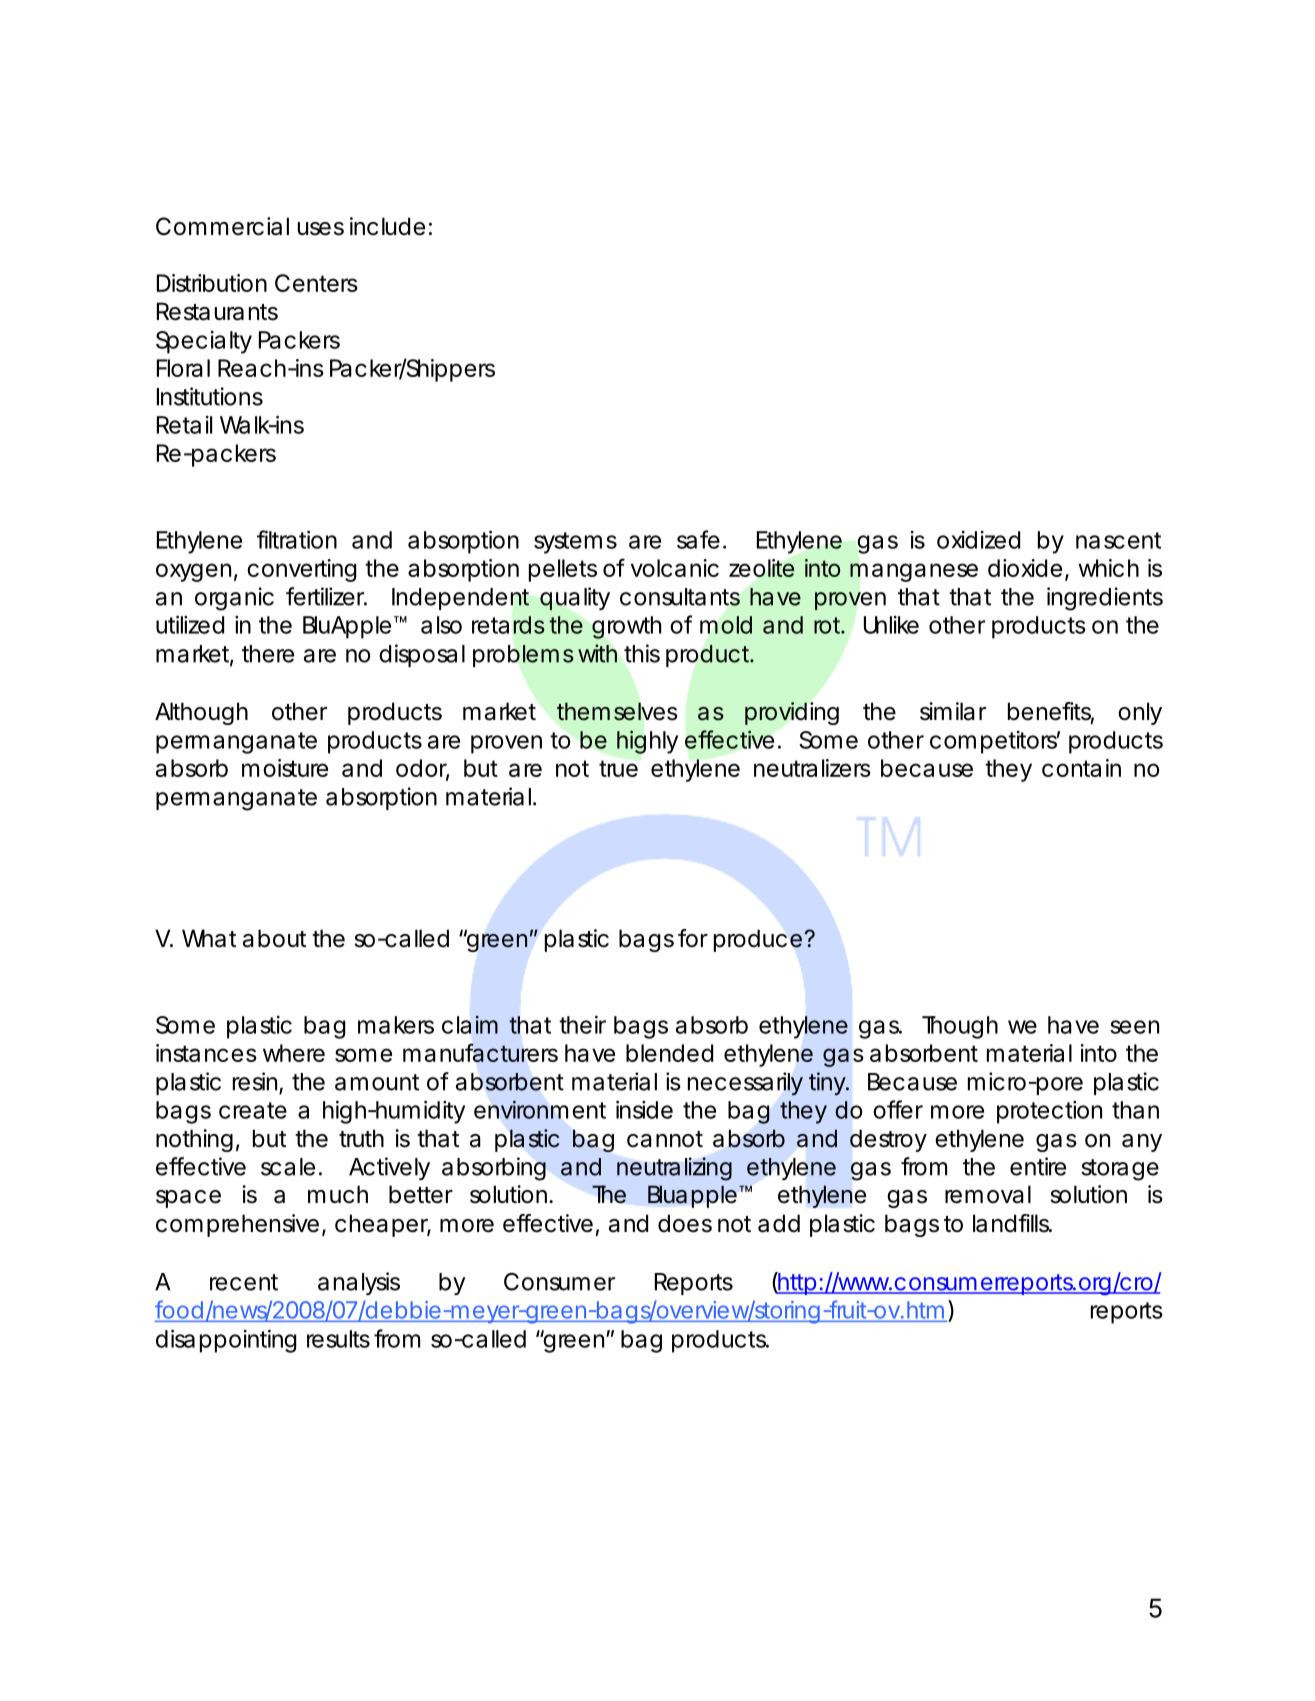 The image size is (1315, 1701). What do you see at coordinates (698, 539) in the screenshot?
I see `safe` at bounding box center [698, 539].
